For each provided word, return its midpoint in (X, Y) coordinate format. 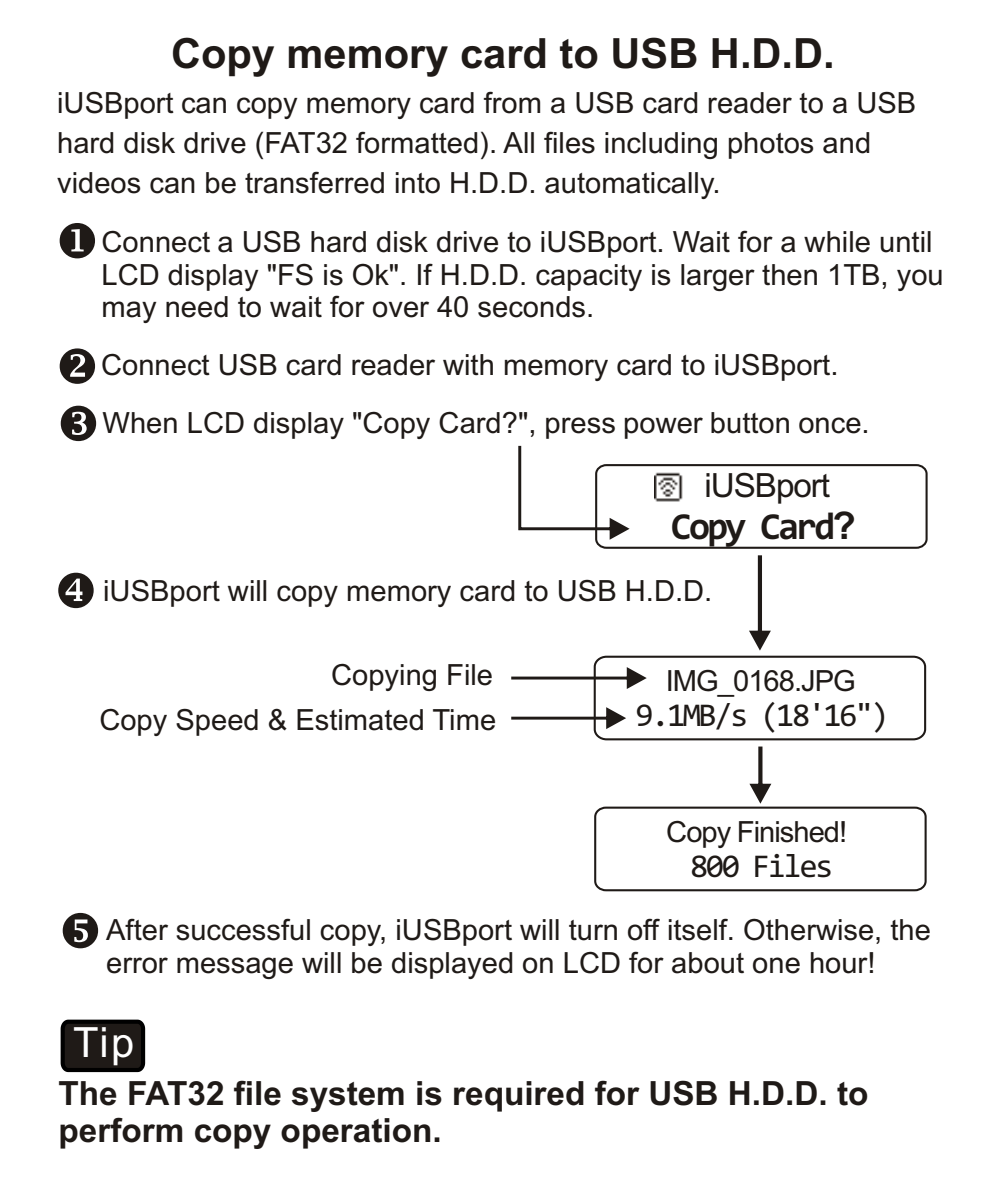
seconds (531, 307)
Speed (217, 722)
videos (99, 183)
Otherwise (808, 929)
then (789, 275)
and (846, 143)
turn (593, 930)
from (512, 102)
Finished (788, 832)
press (580, 428)
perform (121, 1133)
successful (243, 929)
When (139, 423)
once (830, 425)
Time (464, 720)
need (197, 307)
